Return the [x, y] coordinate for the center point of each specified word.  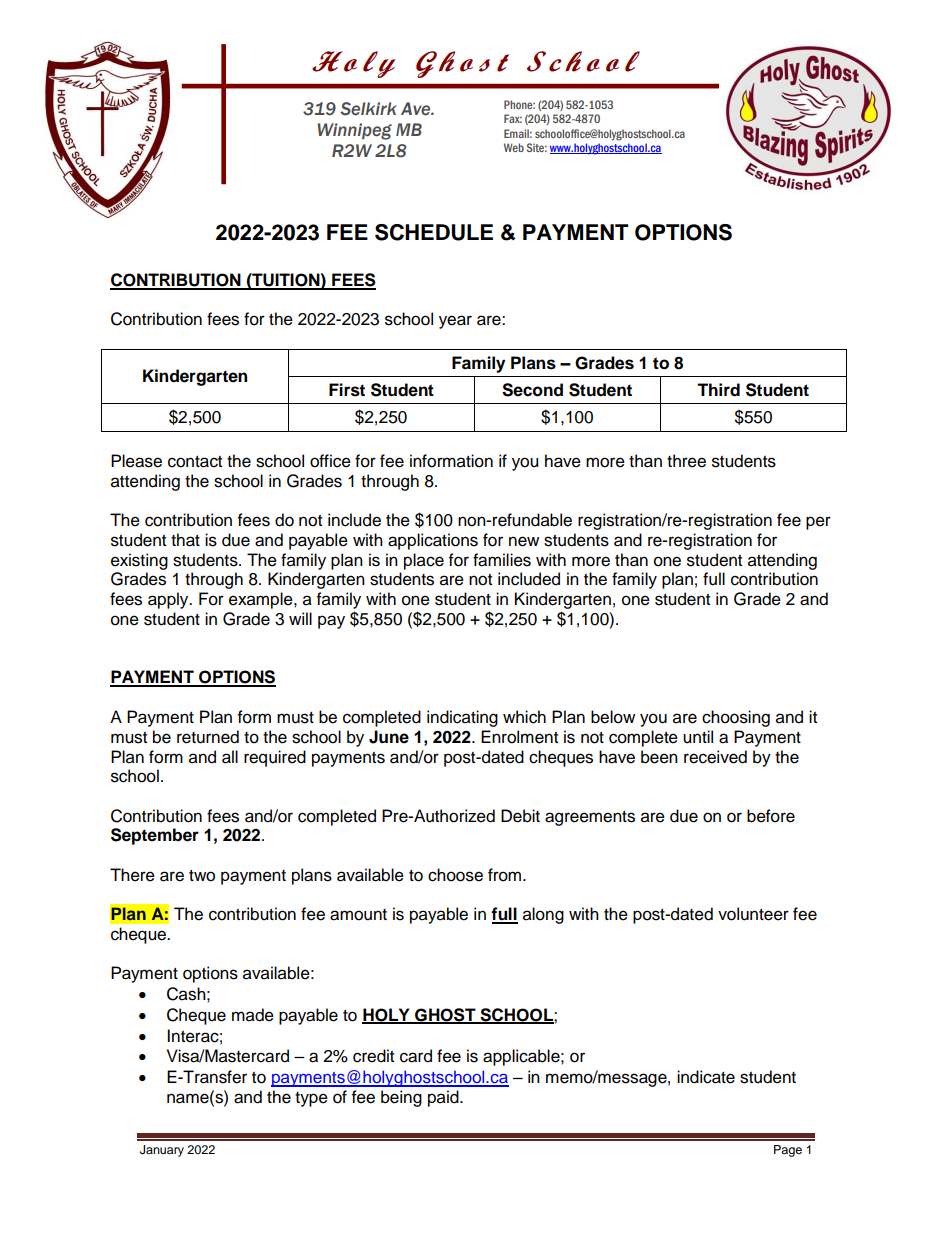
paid [444, 1098]
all [230, 757]
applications [433, 541]
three [686, 461]
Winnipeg [354, 131]
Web [514, 147]
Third [718, 390]
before [771, 816]
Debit [520, 816]
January [162, 1151]
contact [195, 462]
